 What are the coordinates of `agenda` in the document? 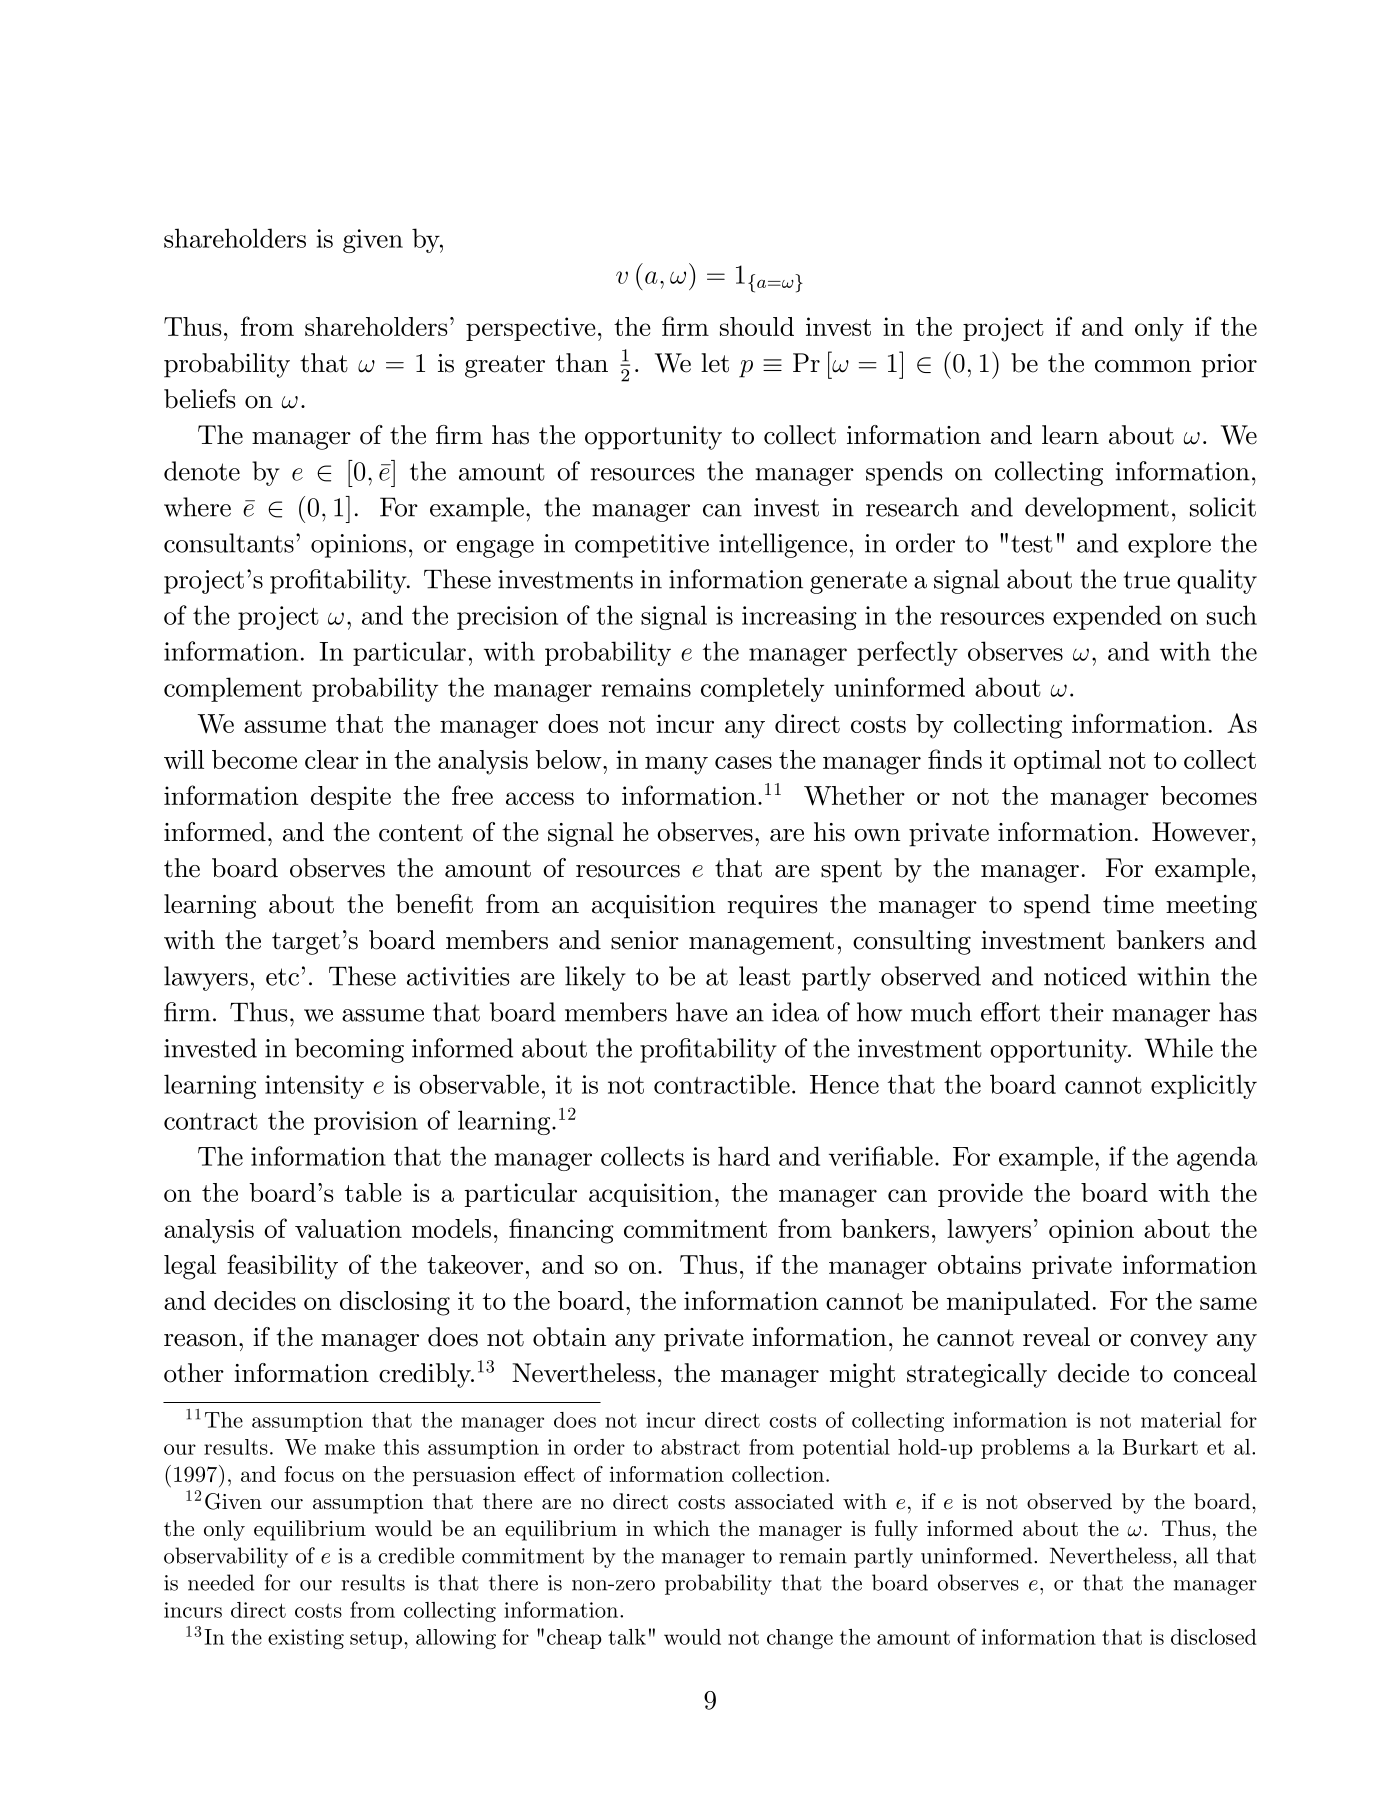 It's located at (1217, 1158).
